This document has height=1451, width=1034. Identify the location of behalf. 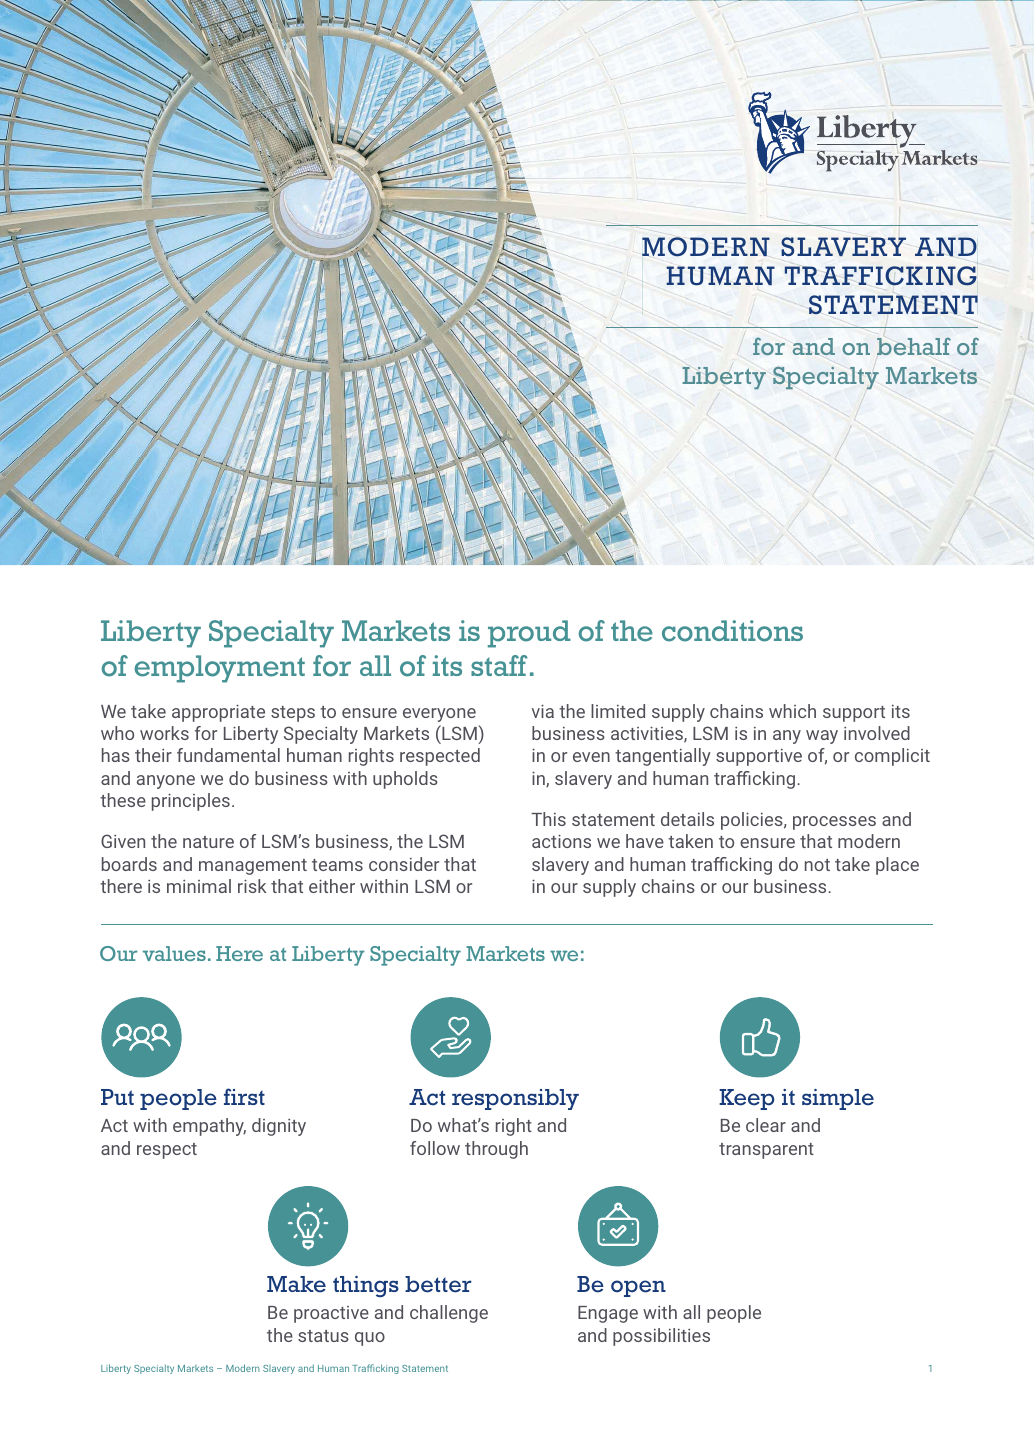
(914, 346).
